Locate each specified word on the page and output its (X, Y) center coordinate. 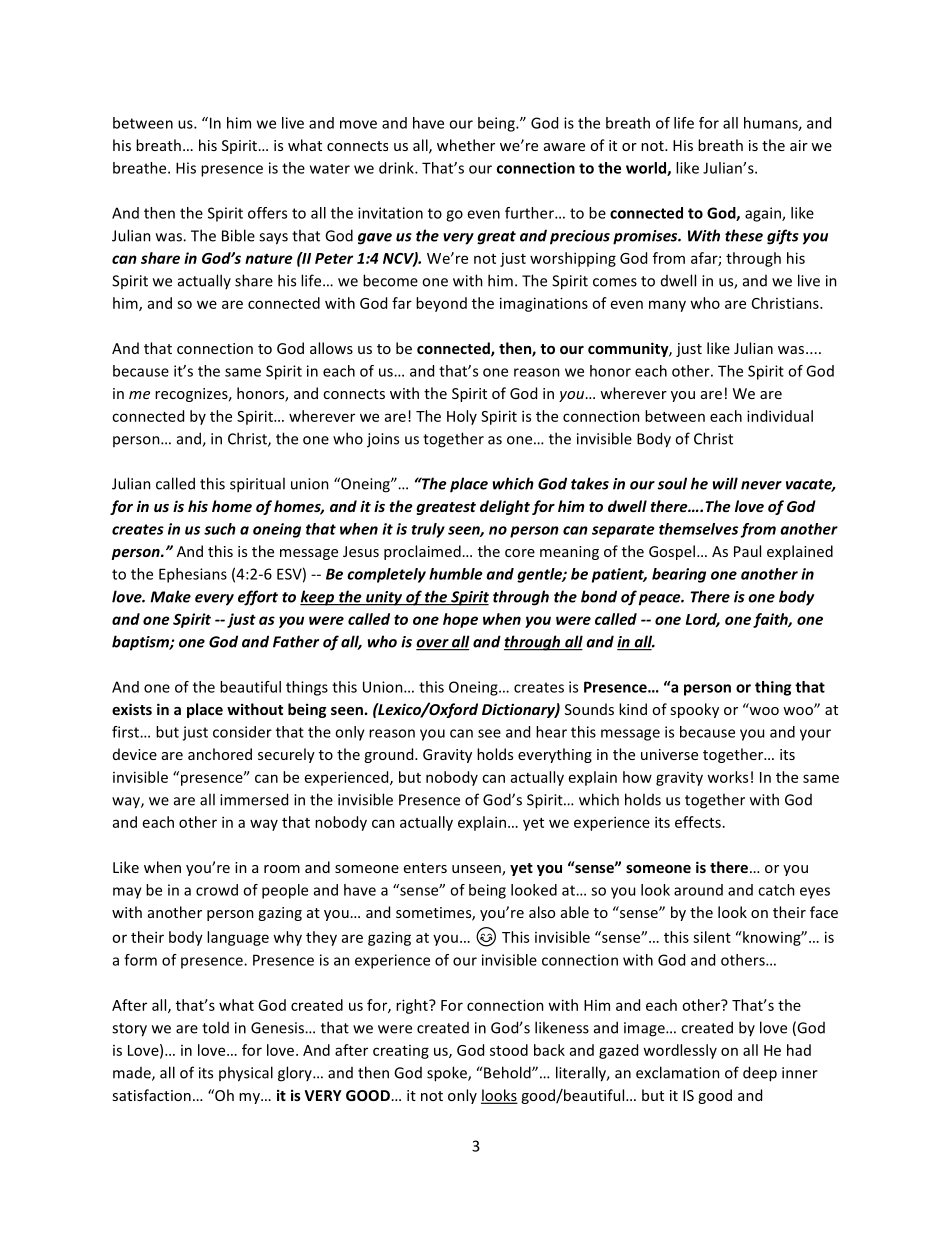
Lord (703, 620)
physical (246, 1074)
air (799, 145)
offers (267, 213)
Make (170, 596)
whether (466, 145)
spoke (448, 1074)
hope (460, 620)
